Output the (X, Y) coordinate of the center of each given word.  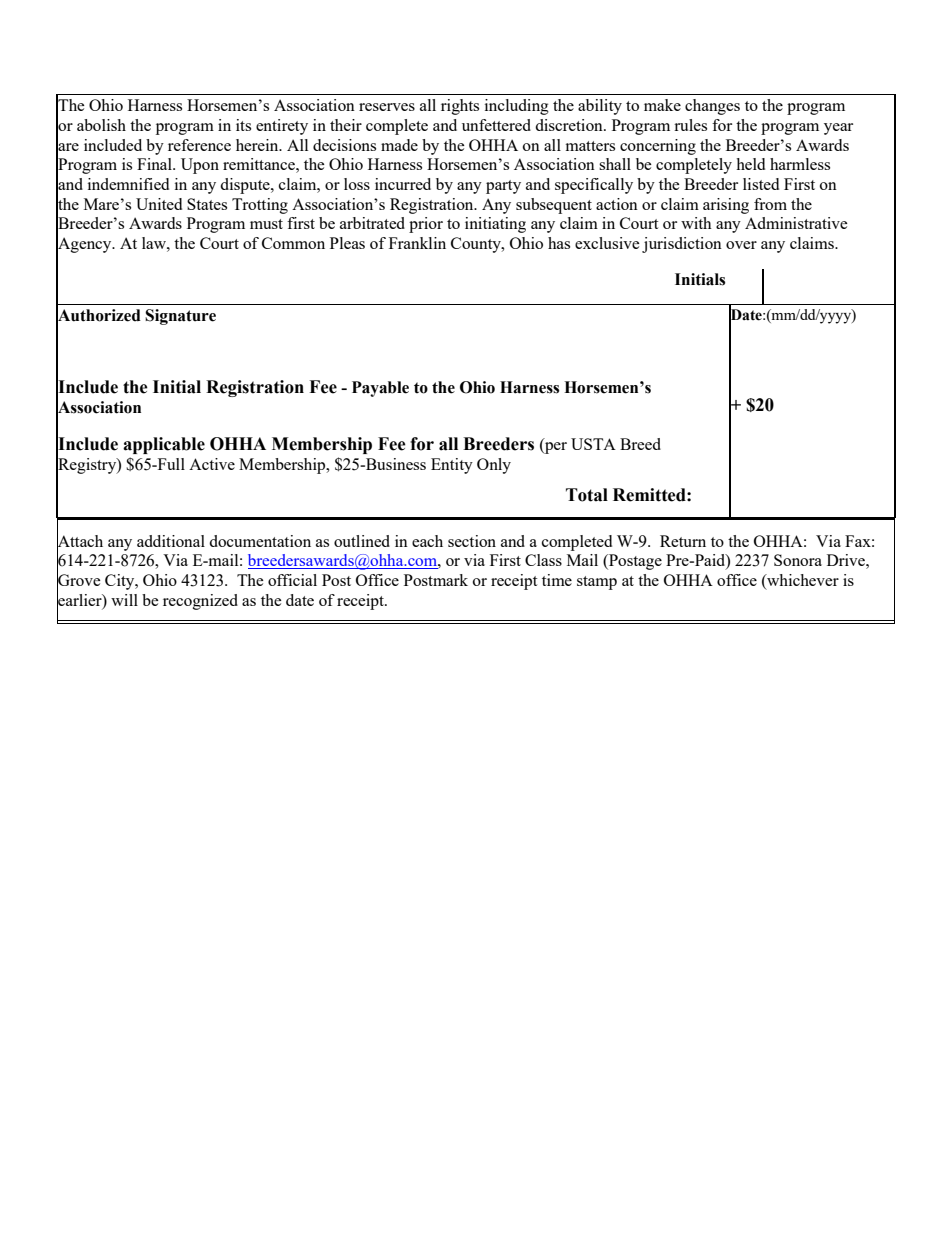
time (557, 580)
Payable (380, 389)
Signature (180, 317)
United (159, 204)
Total (587, 495)
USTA (593, 444)
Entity (452, 466)
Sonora (798, 560)
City (121, 582)
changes (712, 107)
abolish (101, 125)
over (741, 245)
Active (212, 464)
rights (460, 107)
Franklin (417, 243)
